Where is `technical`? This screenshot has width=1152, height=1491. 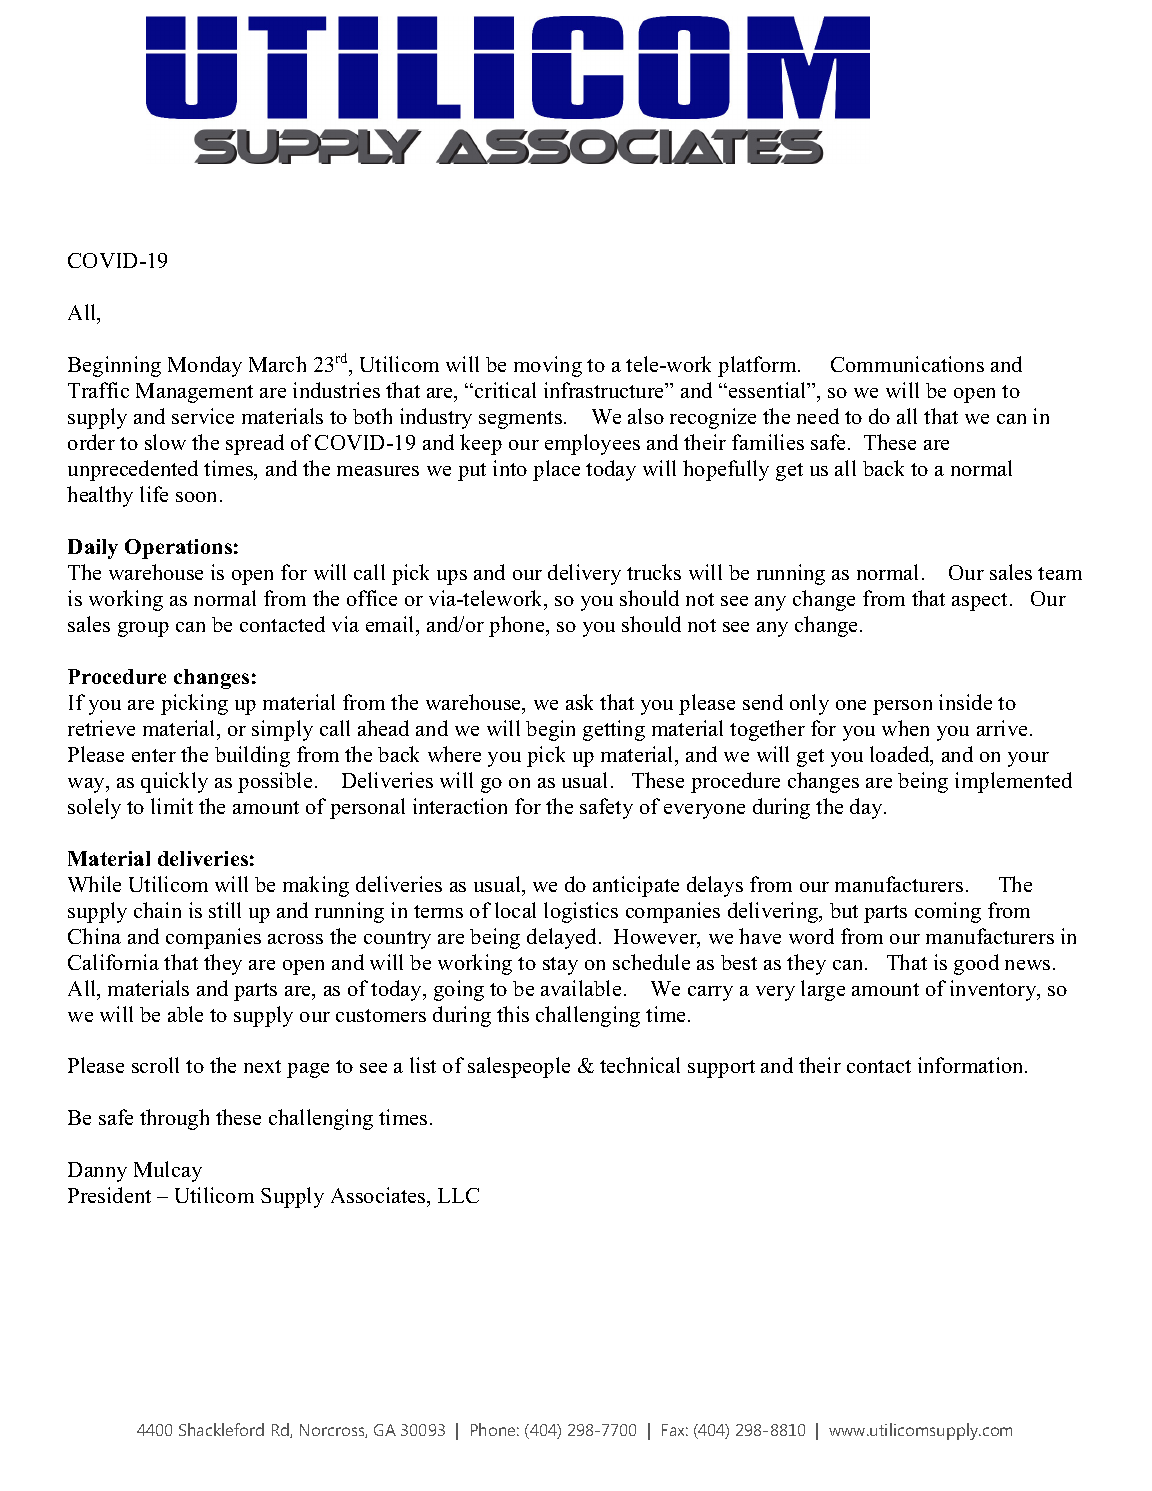
technical is located at coordinates (640, 1065).
